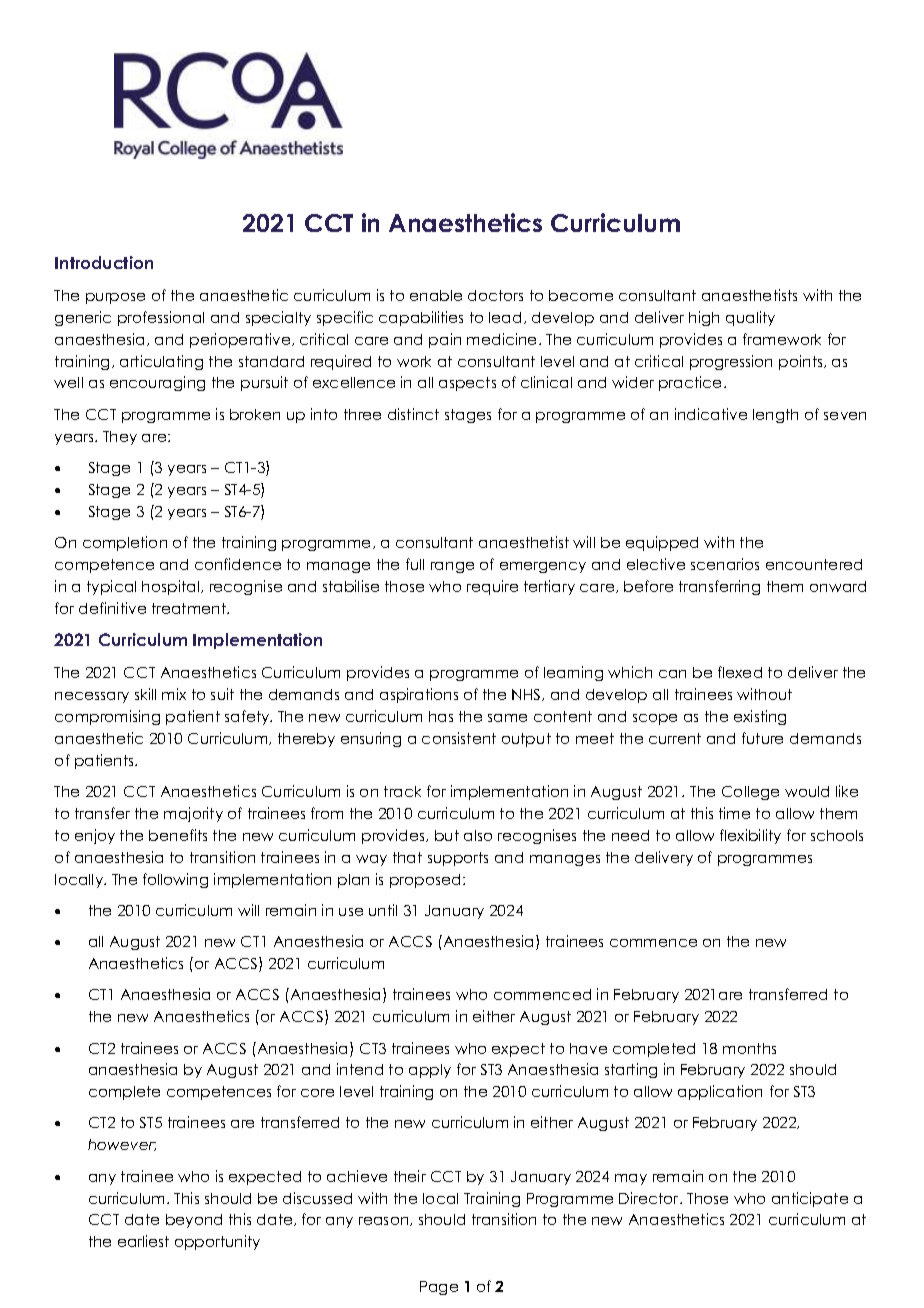  I want to click on treatment, so click(190, 608).
